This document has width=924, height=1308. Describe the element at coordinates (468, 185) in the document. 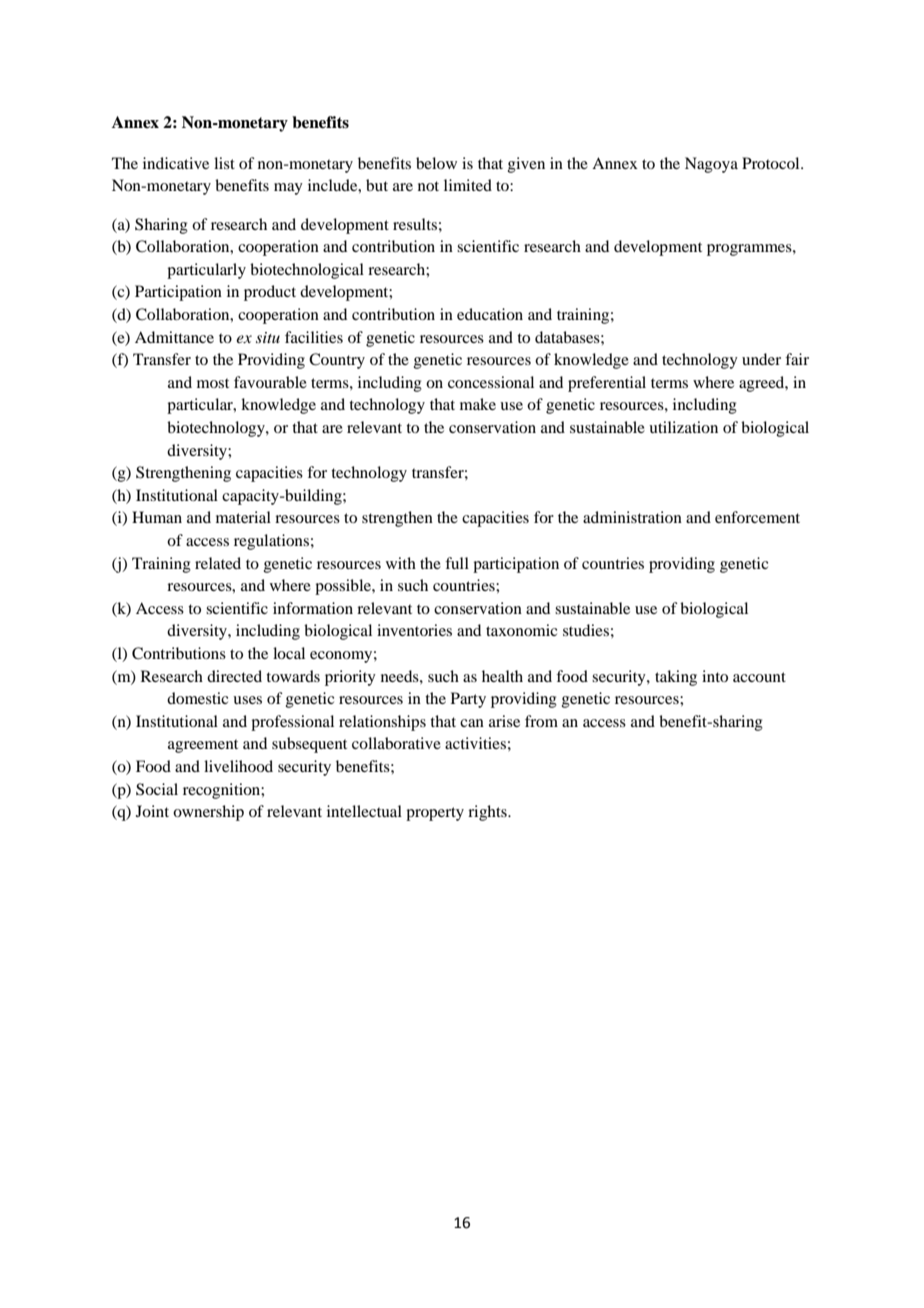

I see `limited` at that location.
